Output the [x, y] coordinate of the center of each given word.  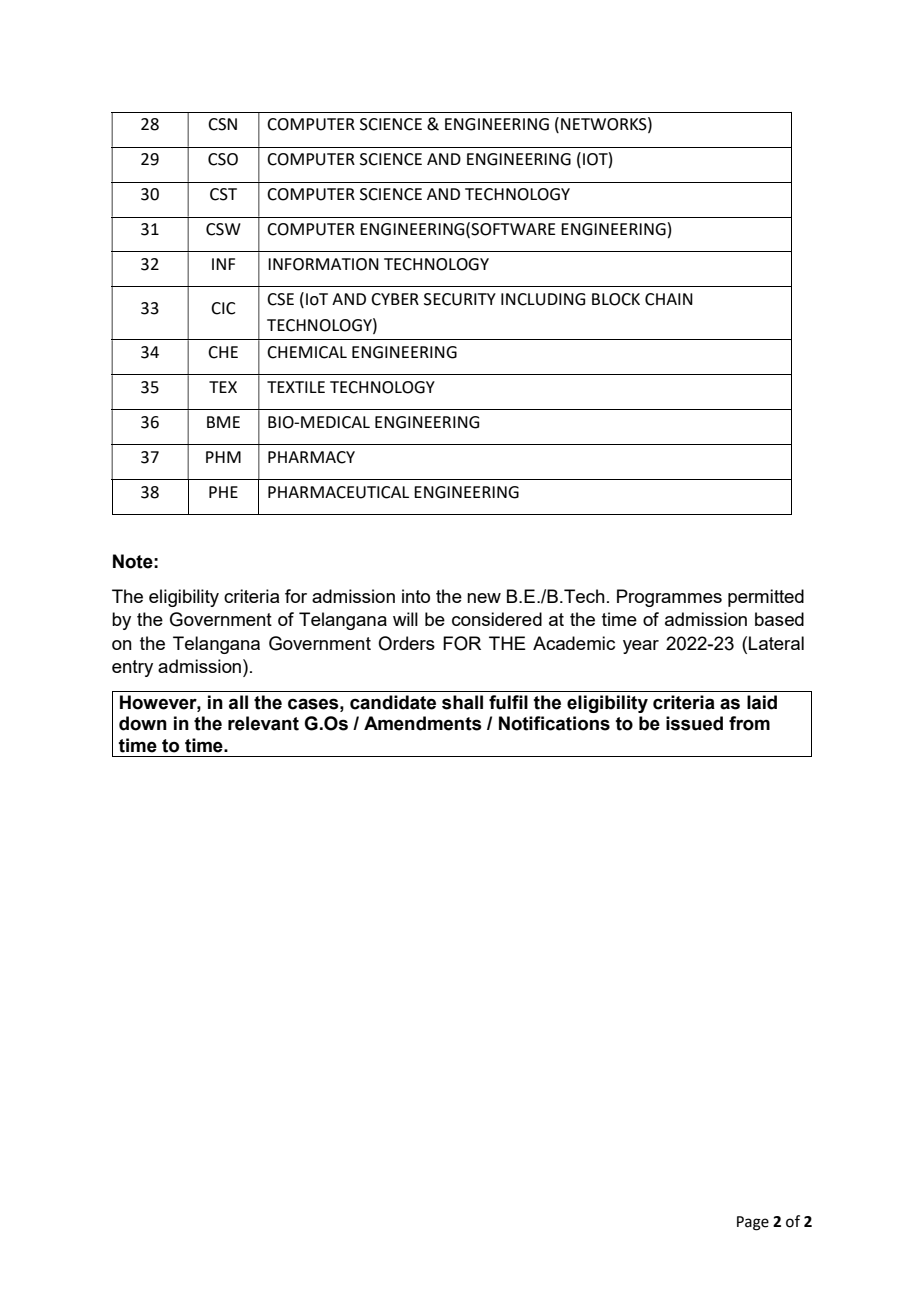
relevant [263, 723]
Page [753, 1223]
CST [223, 194]
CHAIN [669, 299]
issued [694, 723]
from [749, 723]
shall [462, 702]
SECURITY [460, 299]
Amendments [423, 723]
